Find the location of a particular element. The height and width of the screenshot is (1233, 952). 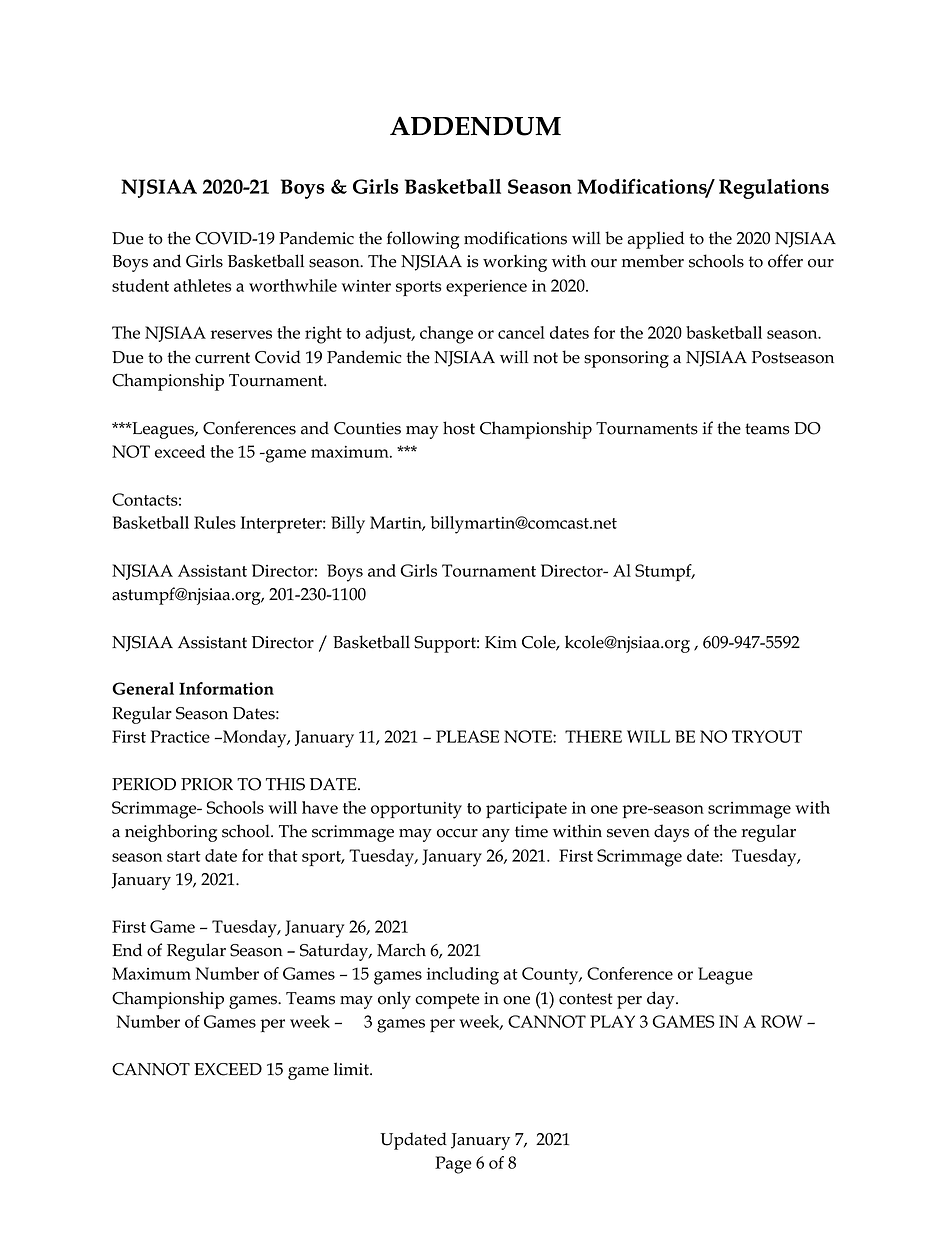

Rules is located at coordinates (215, 522).
